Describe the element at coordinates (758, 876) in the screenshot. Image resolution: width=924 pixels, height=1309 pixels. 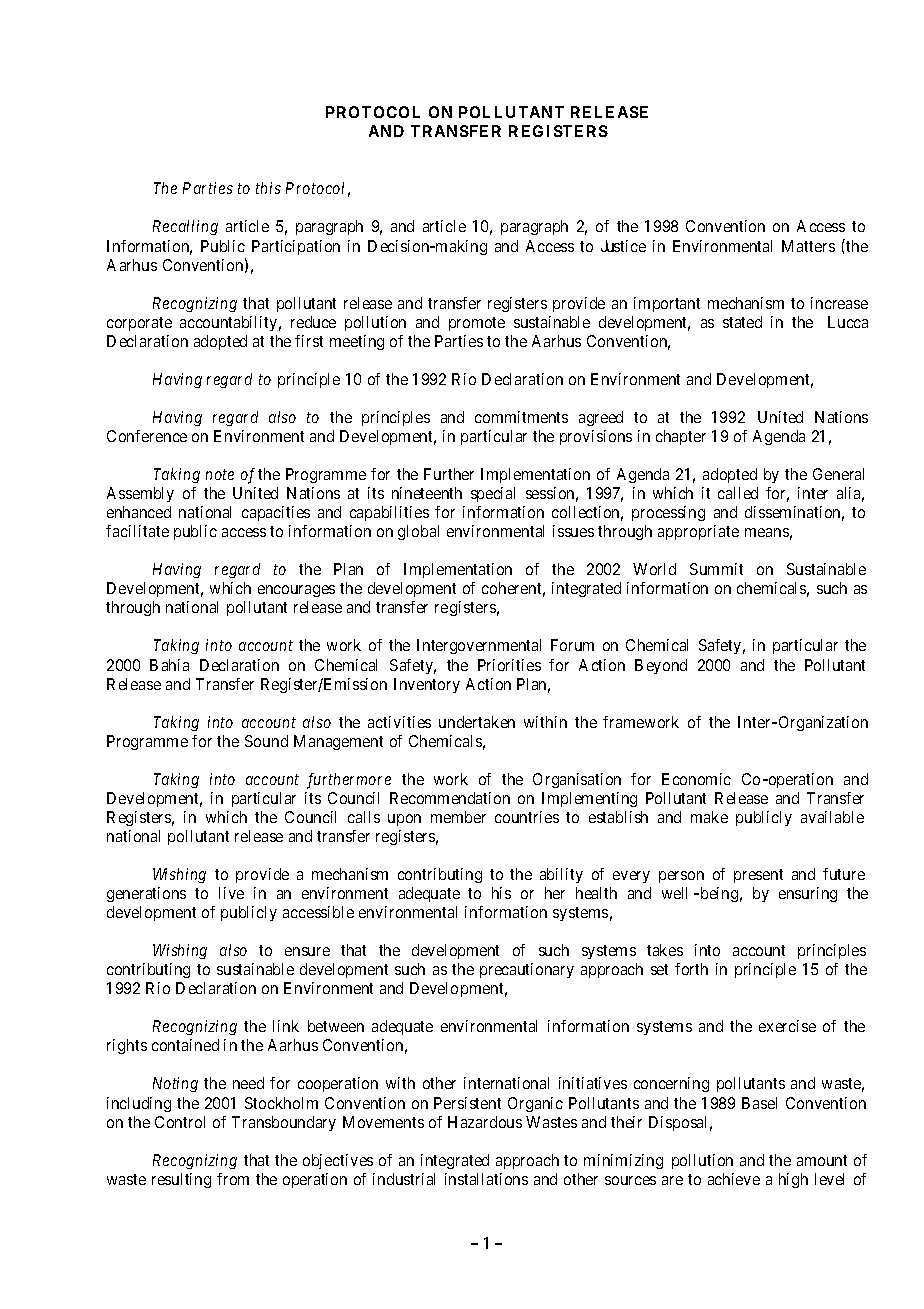
I see `present` at that location.
